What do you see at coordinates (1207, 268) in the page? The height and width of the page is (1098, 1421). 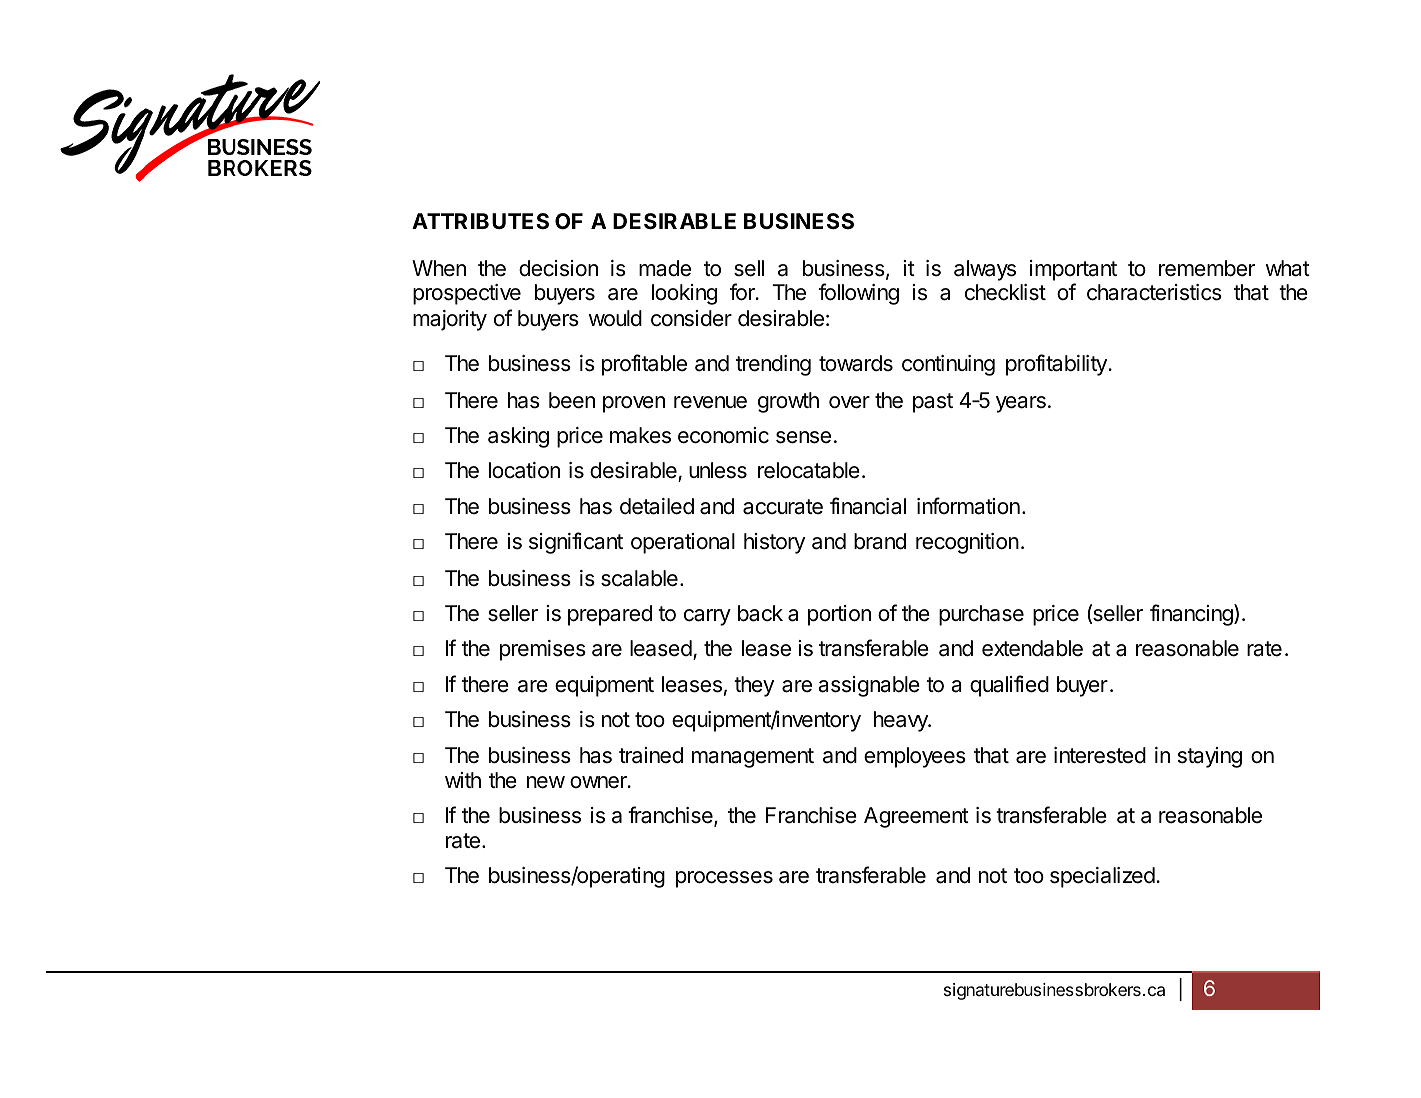 I see `remember` at bounding box center [1207, 268].
